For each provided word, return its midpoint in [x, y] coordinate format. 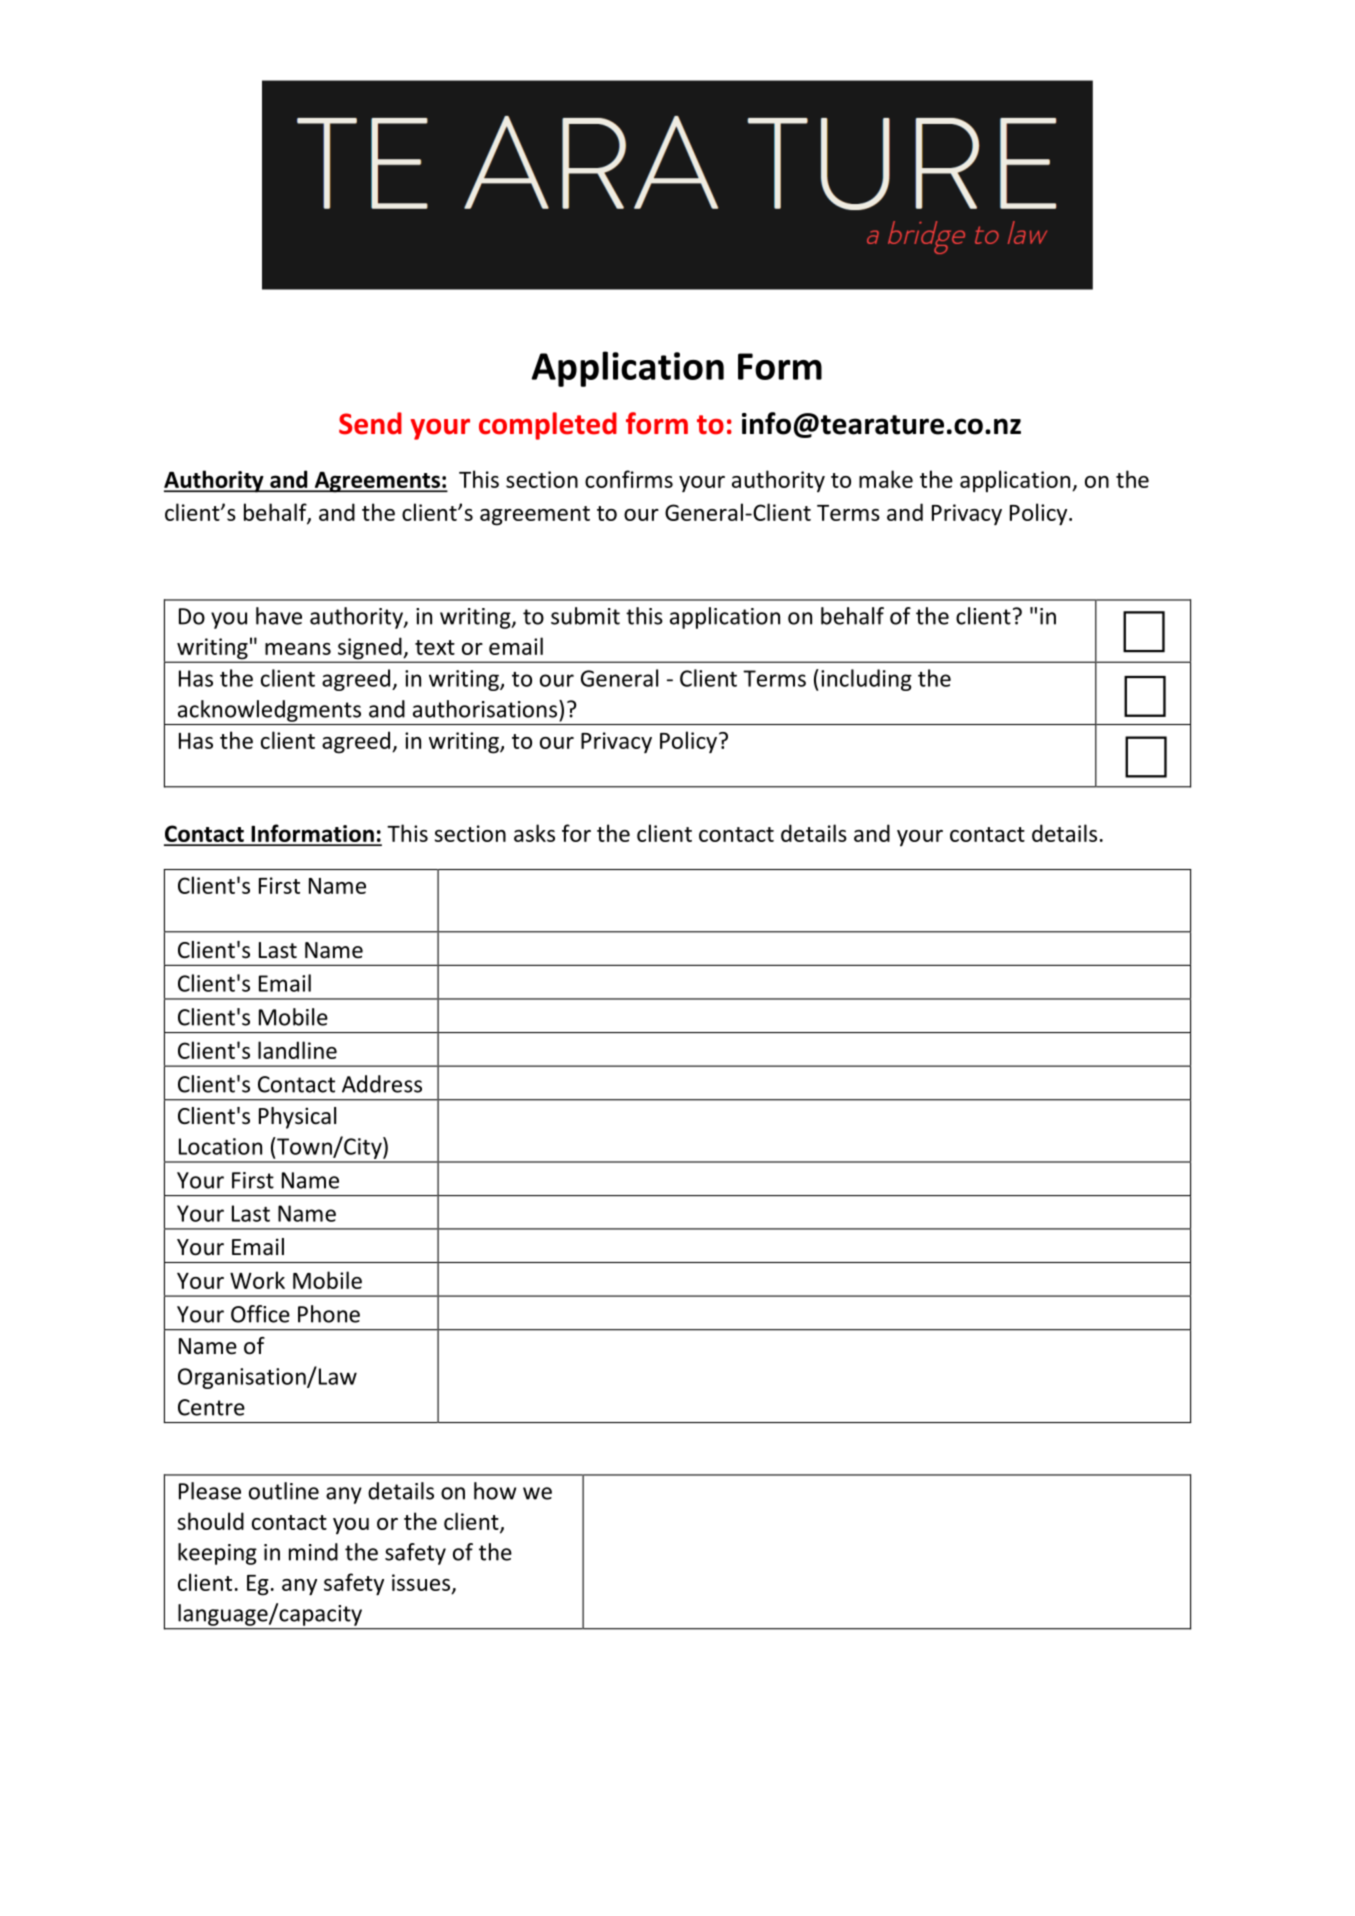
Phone [329, 1314]
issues [422, 1583]
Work [257, 1280]
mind [313, 1552]
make [886, 479]
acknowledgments [269, 711]
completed [548, 426]
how [495, 1491]
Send [370, 423]
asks [534, 833]
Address [382, 1084]
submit [585, 616]
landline [297, 1050]
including [866, 680]
